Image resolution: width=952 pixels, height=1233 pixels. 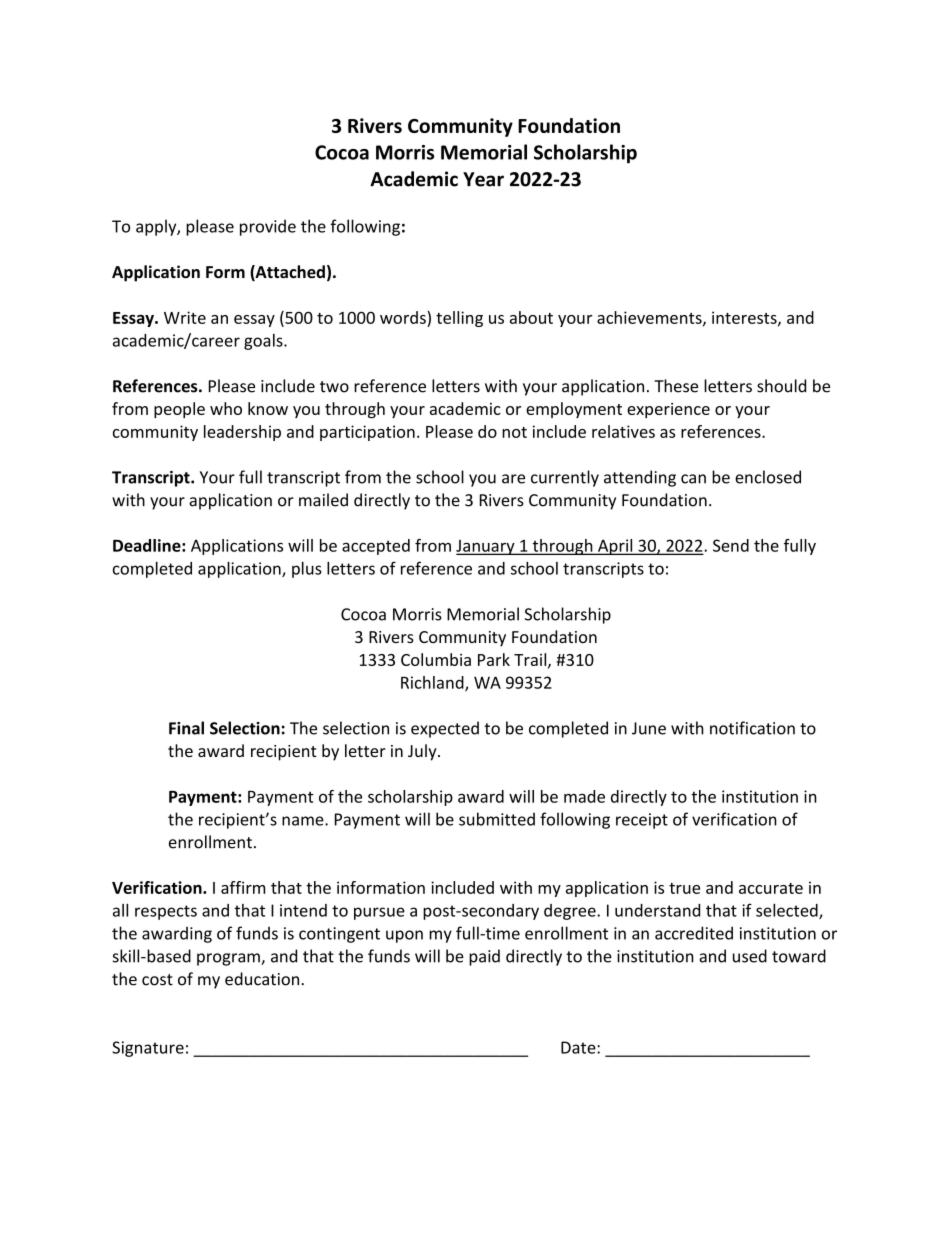 I want to click on currently, so click(x=565, y=478).
